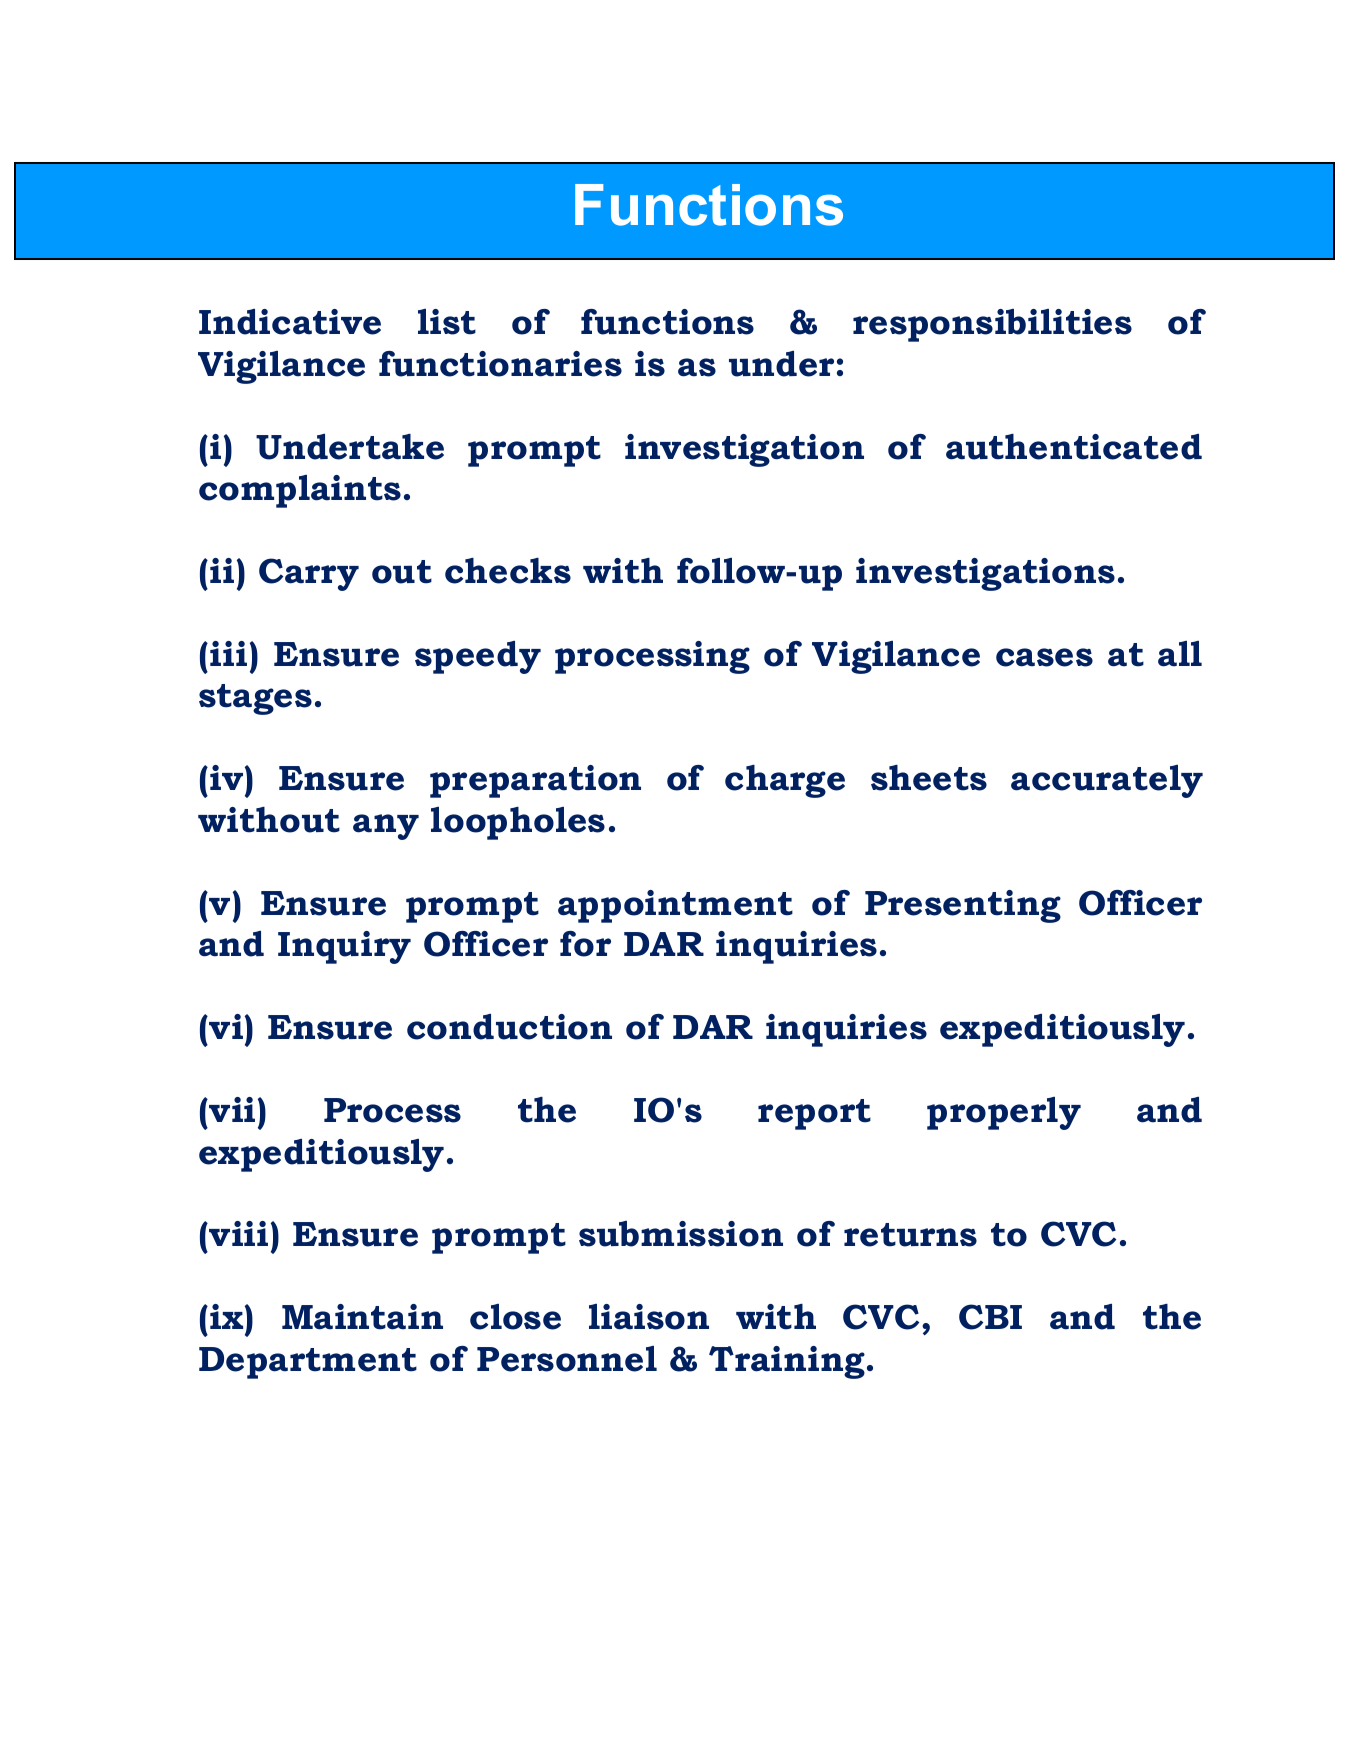 The width and height of the screenshot is (1350, 1748). Describe the element at coordinates (255, 699) in the screenshot. I see `stages` at that location.
